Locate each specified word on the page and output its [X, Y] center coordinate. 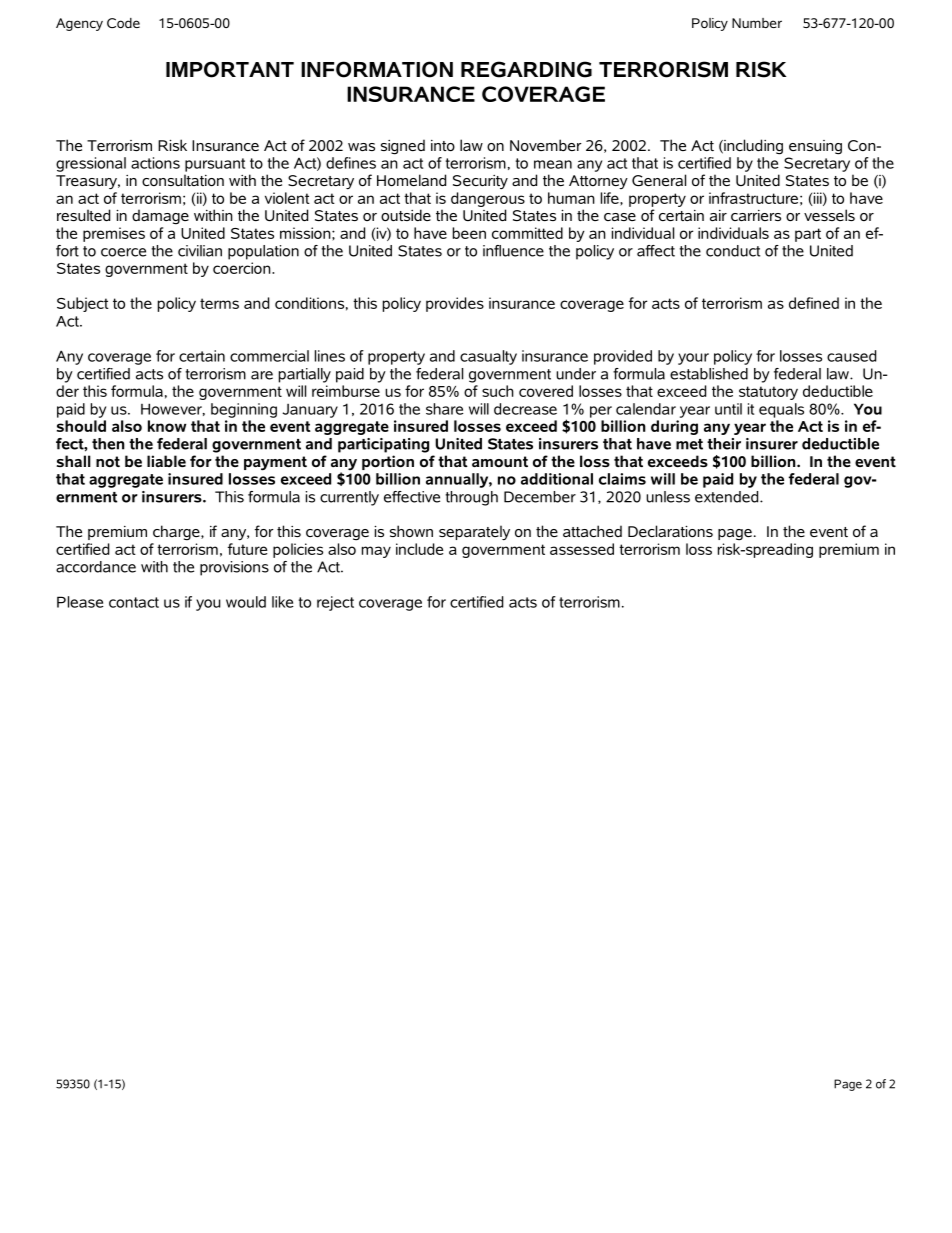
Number [757, 23]
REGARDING [526, 69]
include [419, 549]
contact [134, 602]
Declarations [670, 531]
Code [123, 23]
